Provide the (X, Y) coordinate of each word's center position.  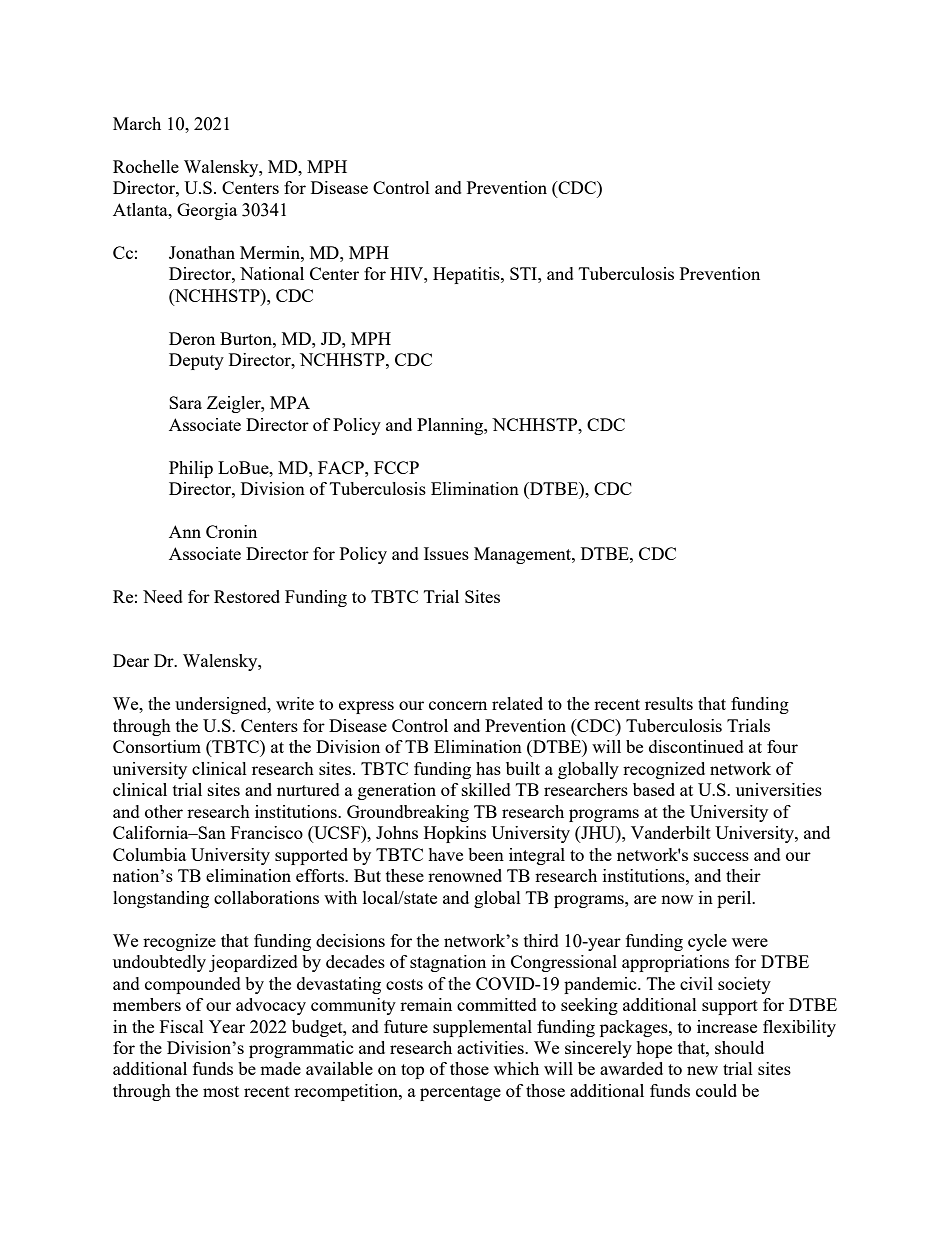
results (669, 703)
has (488, 768)
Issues (446, 553)
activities (491, 1047)
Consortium (157, 746)
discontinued (696, 746)
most (221, 1091)
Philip (191, 469)
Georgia (207, 211)
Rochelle (146, 166)
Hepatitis (467, 275)
